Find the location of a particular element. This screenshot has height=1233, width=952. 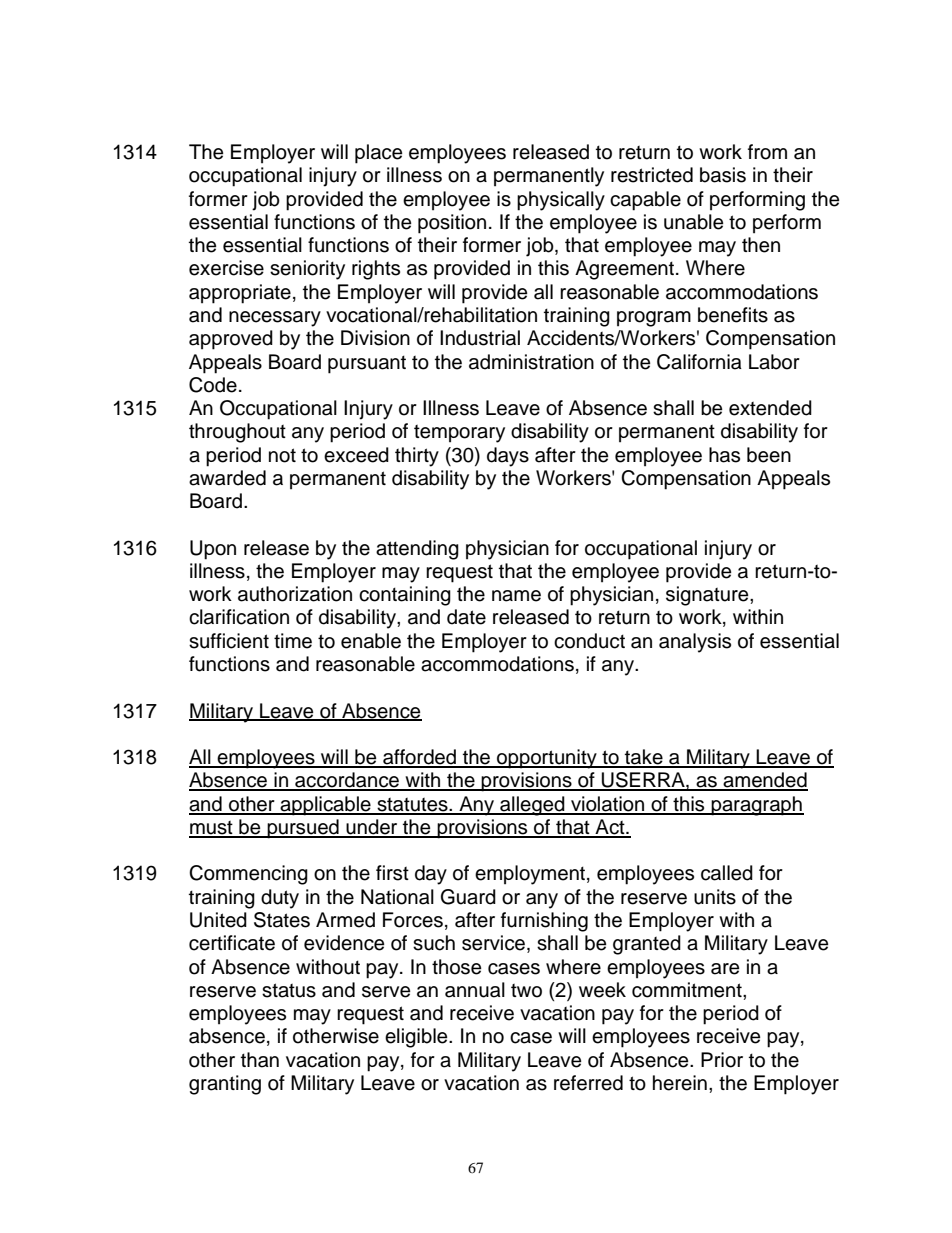

Prior is located at coordinates (722, 1060).
